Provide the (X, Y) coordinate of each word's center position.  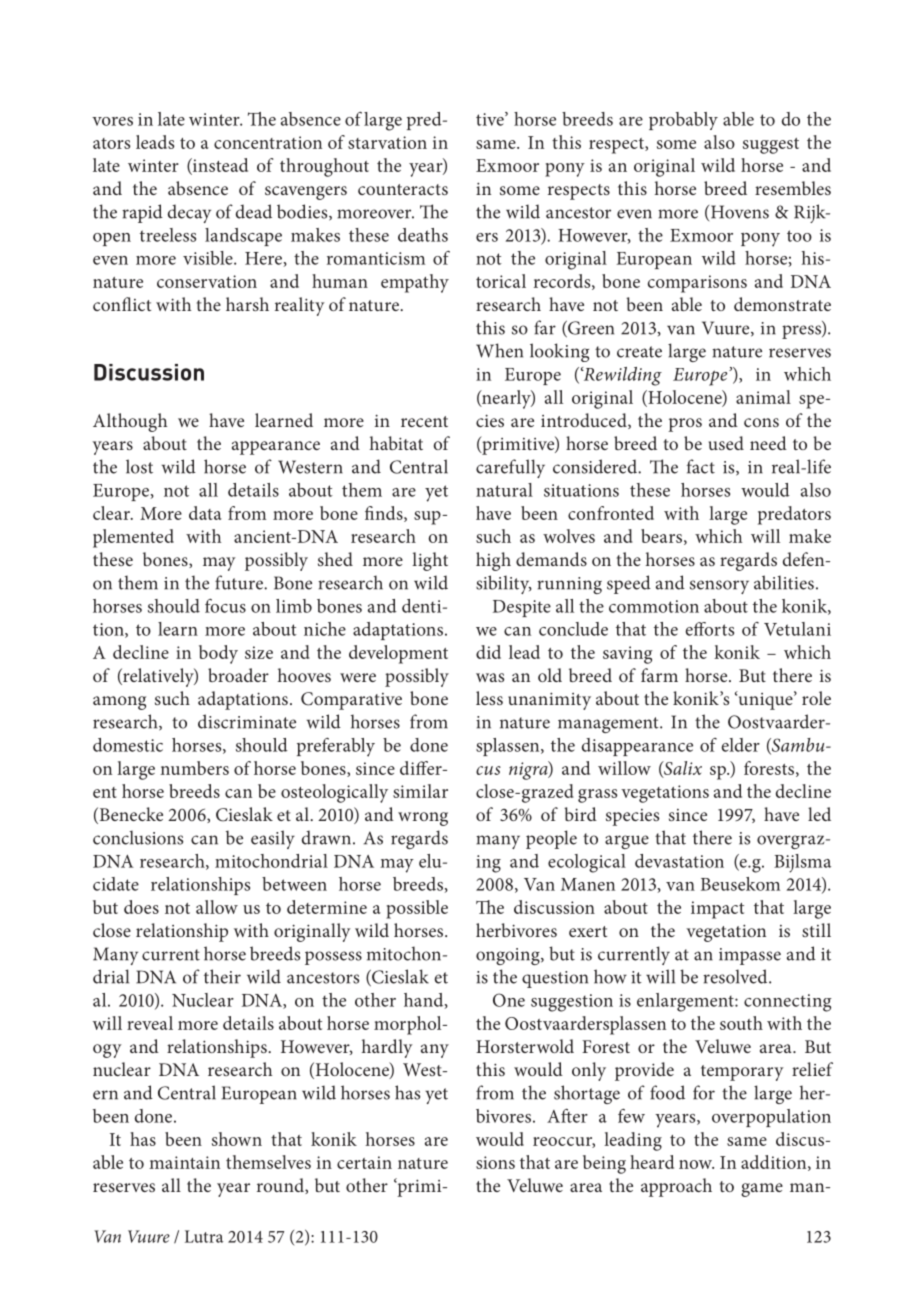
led (819, 814)
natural (504, 490)
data (205, 513)
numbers (194, 768)
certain (364, 1162)
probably (683, 121)
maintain (184, 1162)
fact (701, 466)
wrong (423, 819)
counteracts (403, 189)
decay (189, 213)
